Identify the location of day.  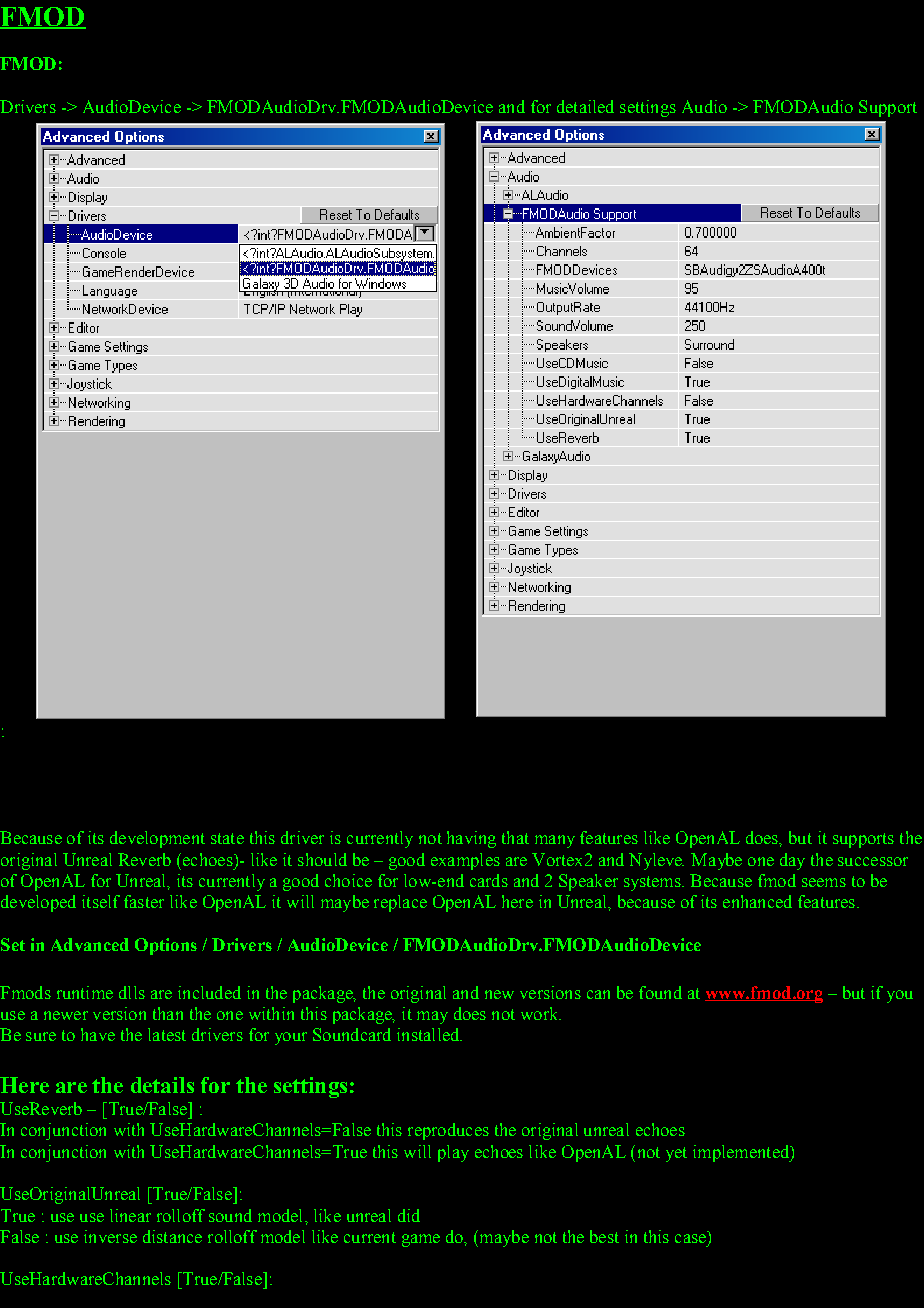
(792, 861).
